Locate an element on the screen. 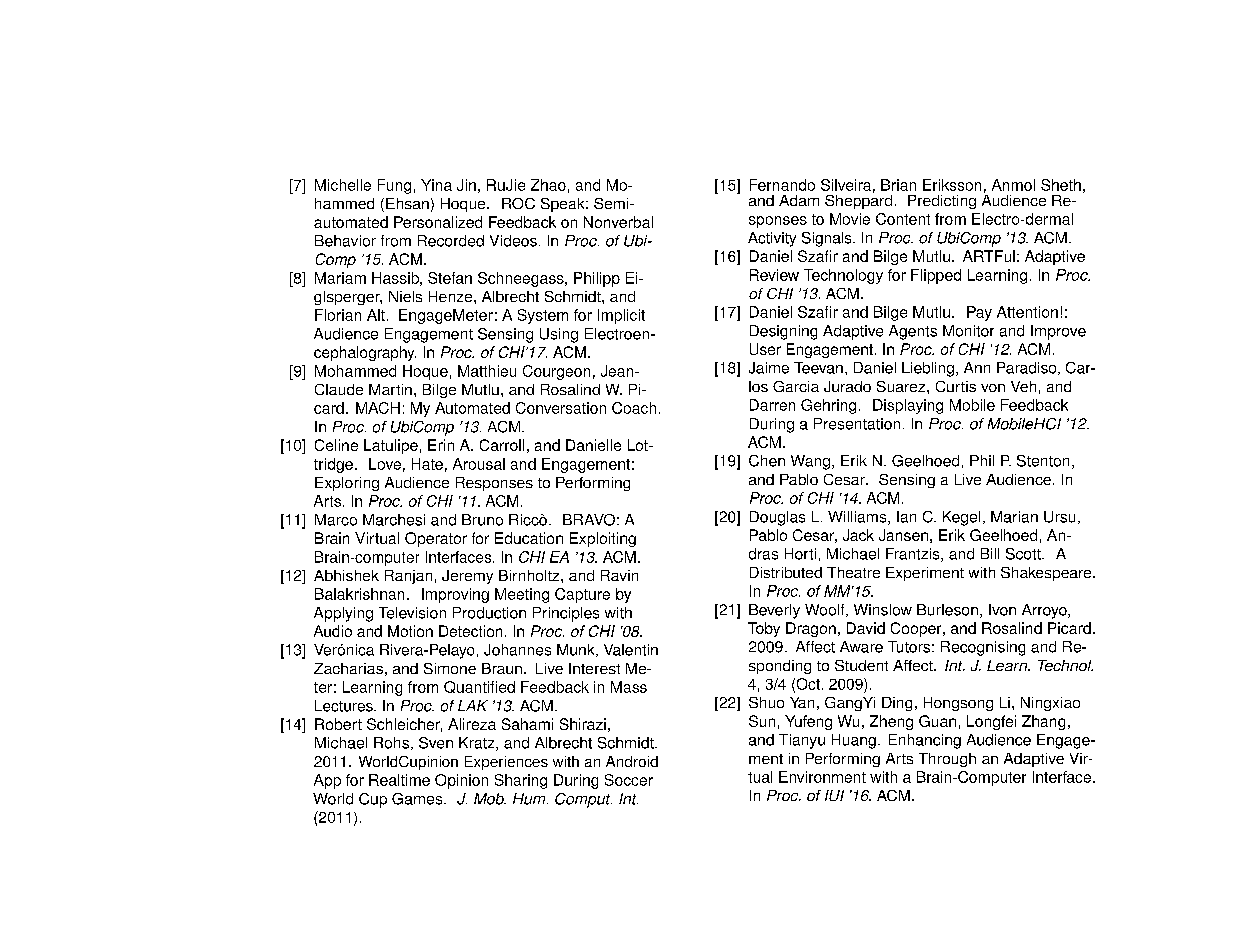 This screenshot has height=952, width=1233. Through is located at coordinates (947, 760).
